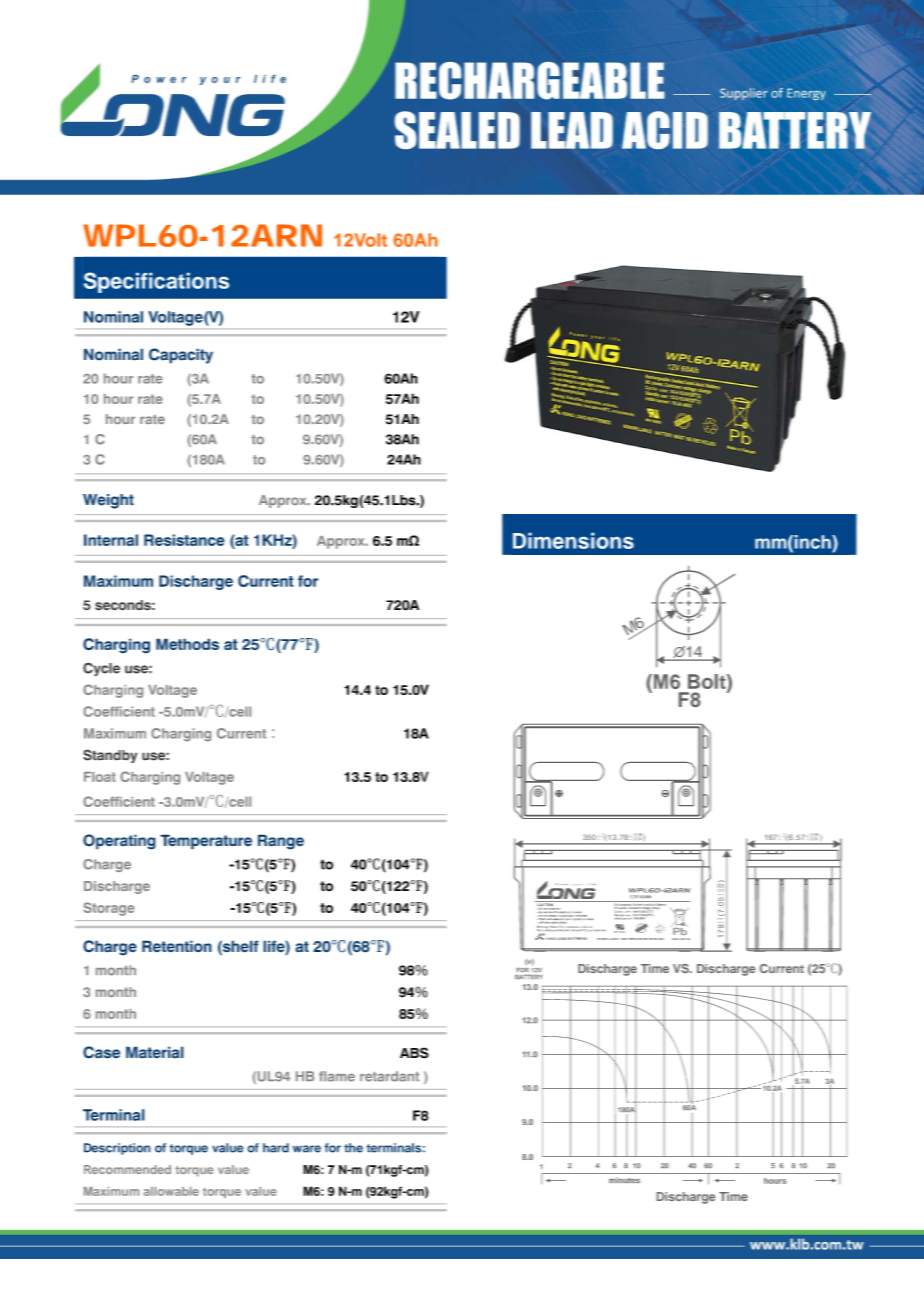  What do you see at coordinates (187, 644) in the screenshot?
I see `Methods` at bounding box center [187, 644].
